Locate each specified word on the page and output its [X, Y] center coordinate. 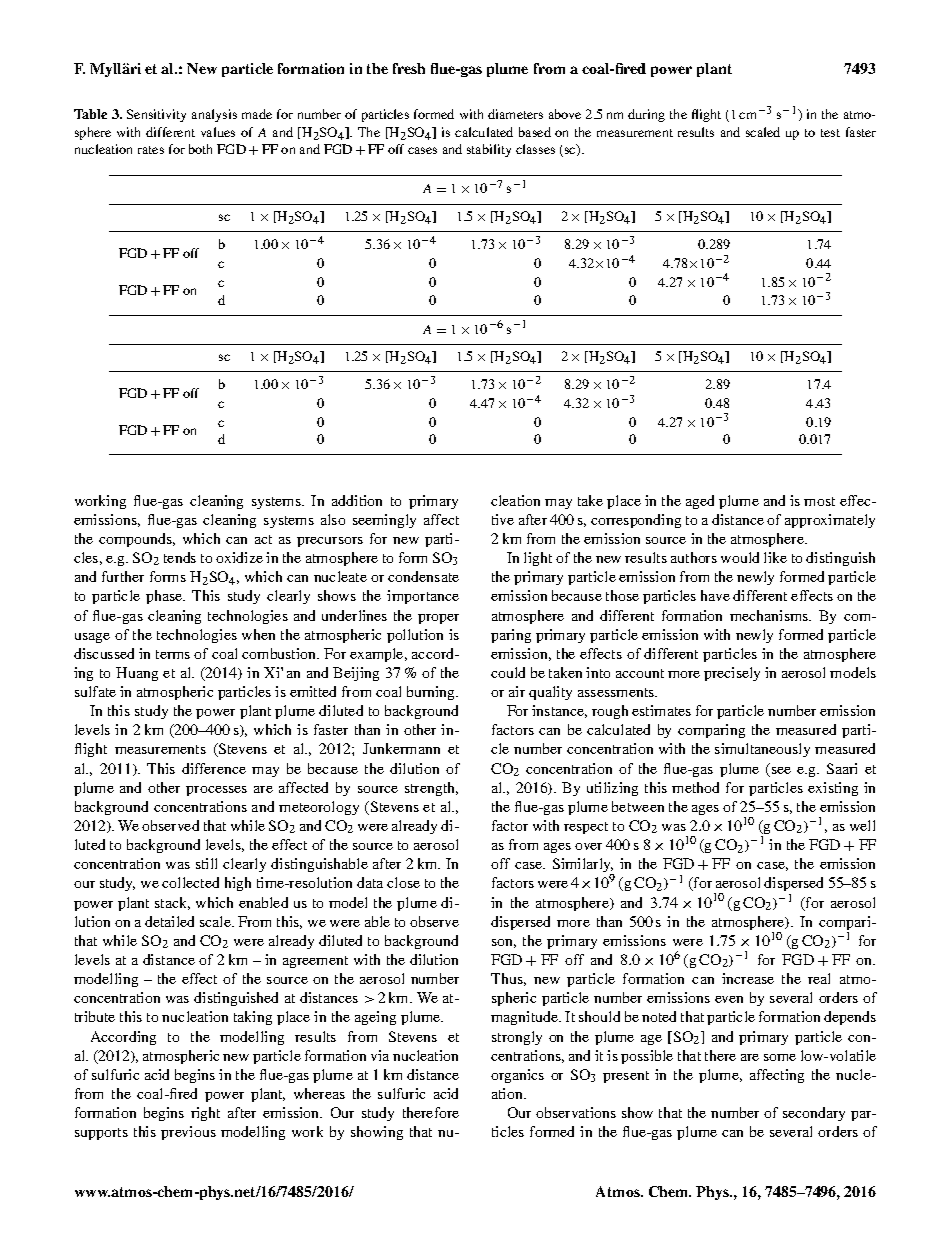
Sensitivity [156, 115]
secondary [814, 1114]
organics [517, 1076]
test [830, 133]
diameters [515, 114]
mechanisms [770, 615]
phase [165, 597]
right [205, 1114]
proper [438, 619]
